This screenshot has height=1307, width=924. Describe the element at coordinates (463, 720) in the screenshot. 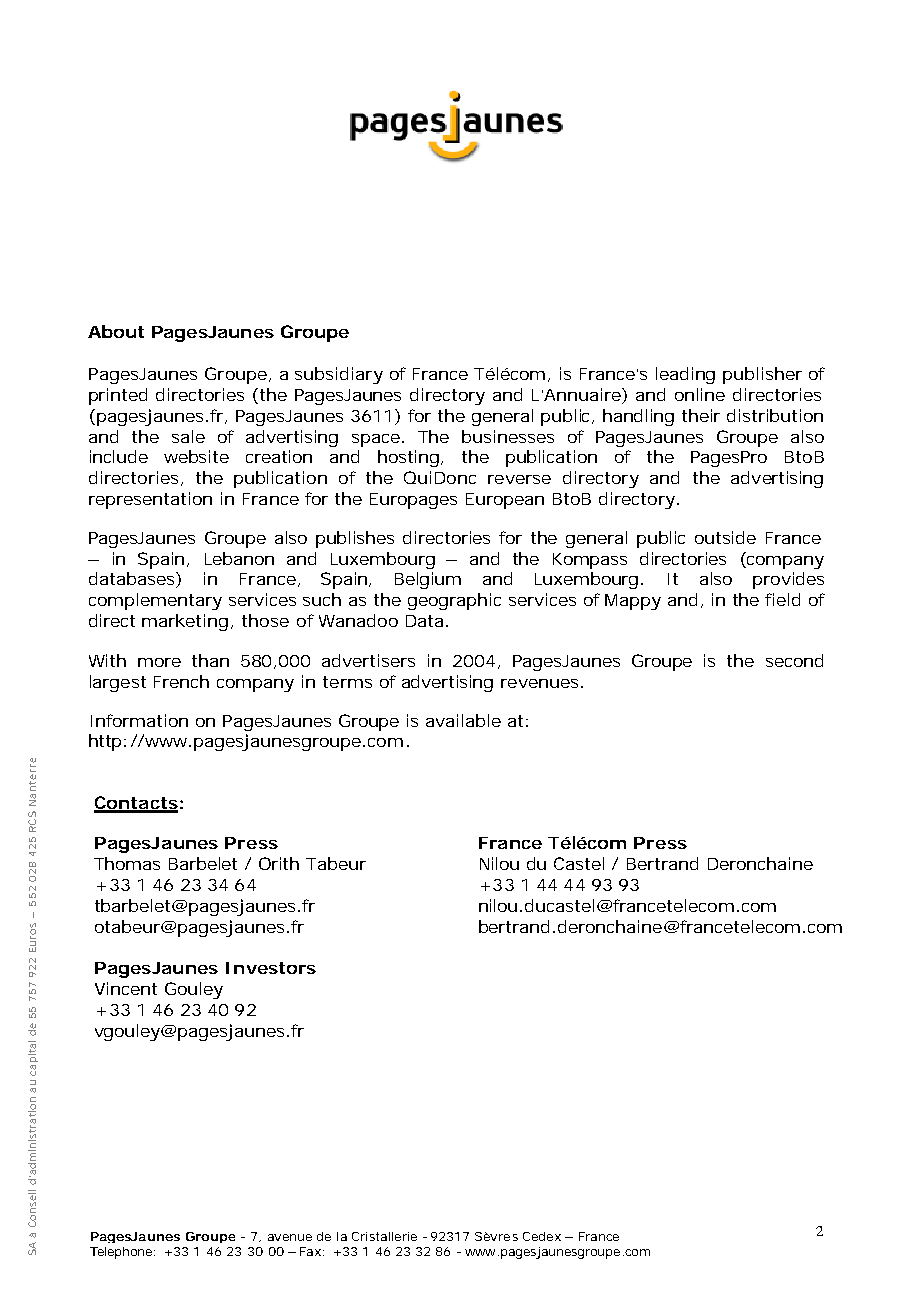

I see `available` at that location.
